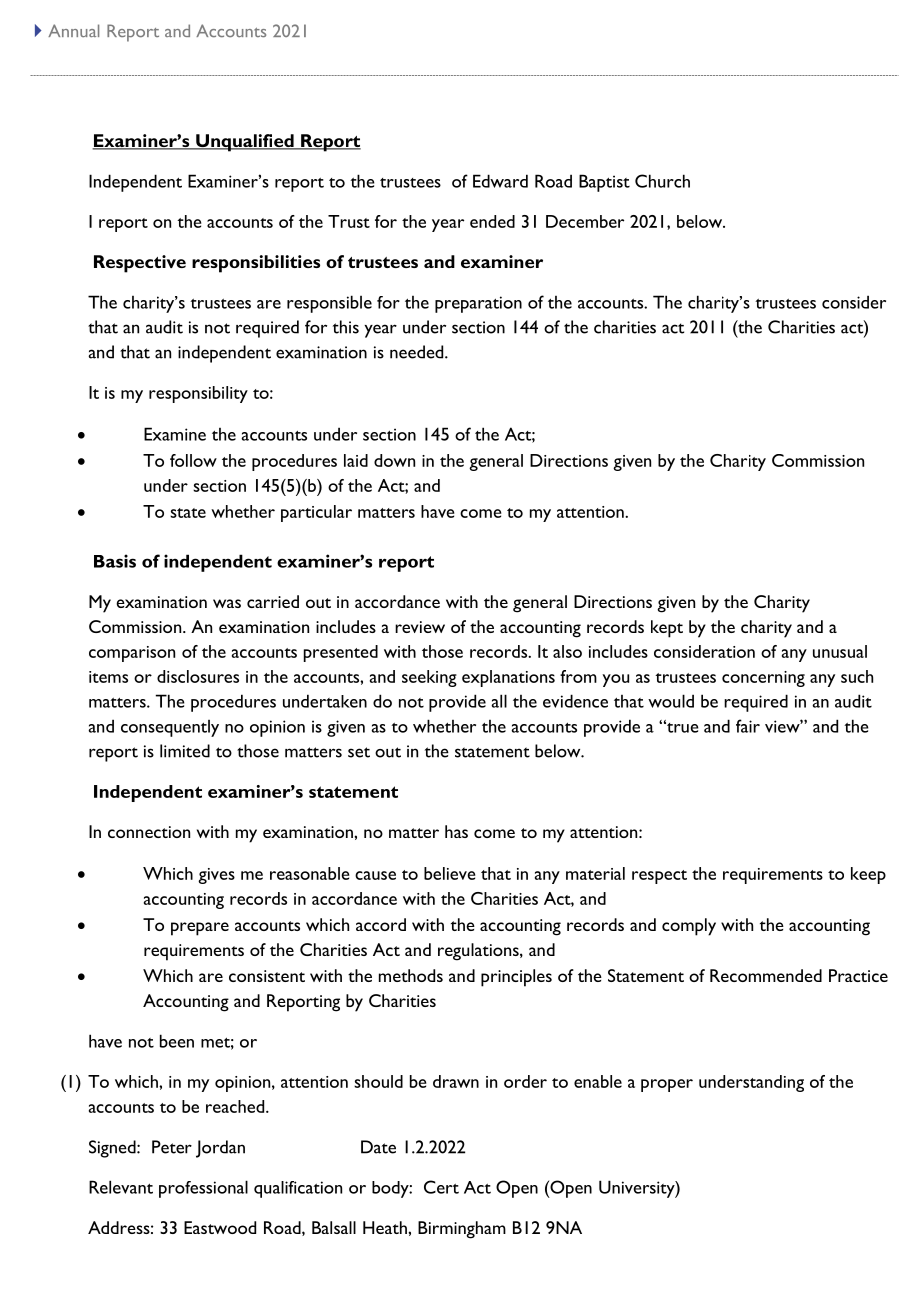 The height and width of the screenshot is (1308, 924). Describe the element at coordinates (689, 927) in the screenshot. I see `comply` at that location.
